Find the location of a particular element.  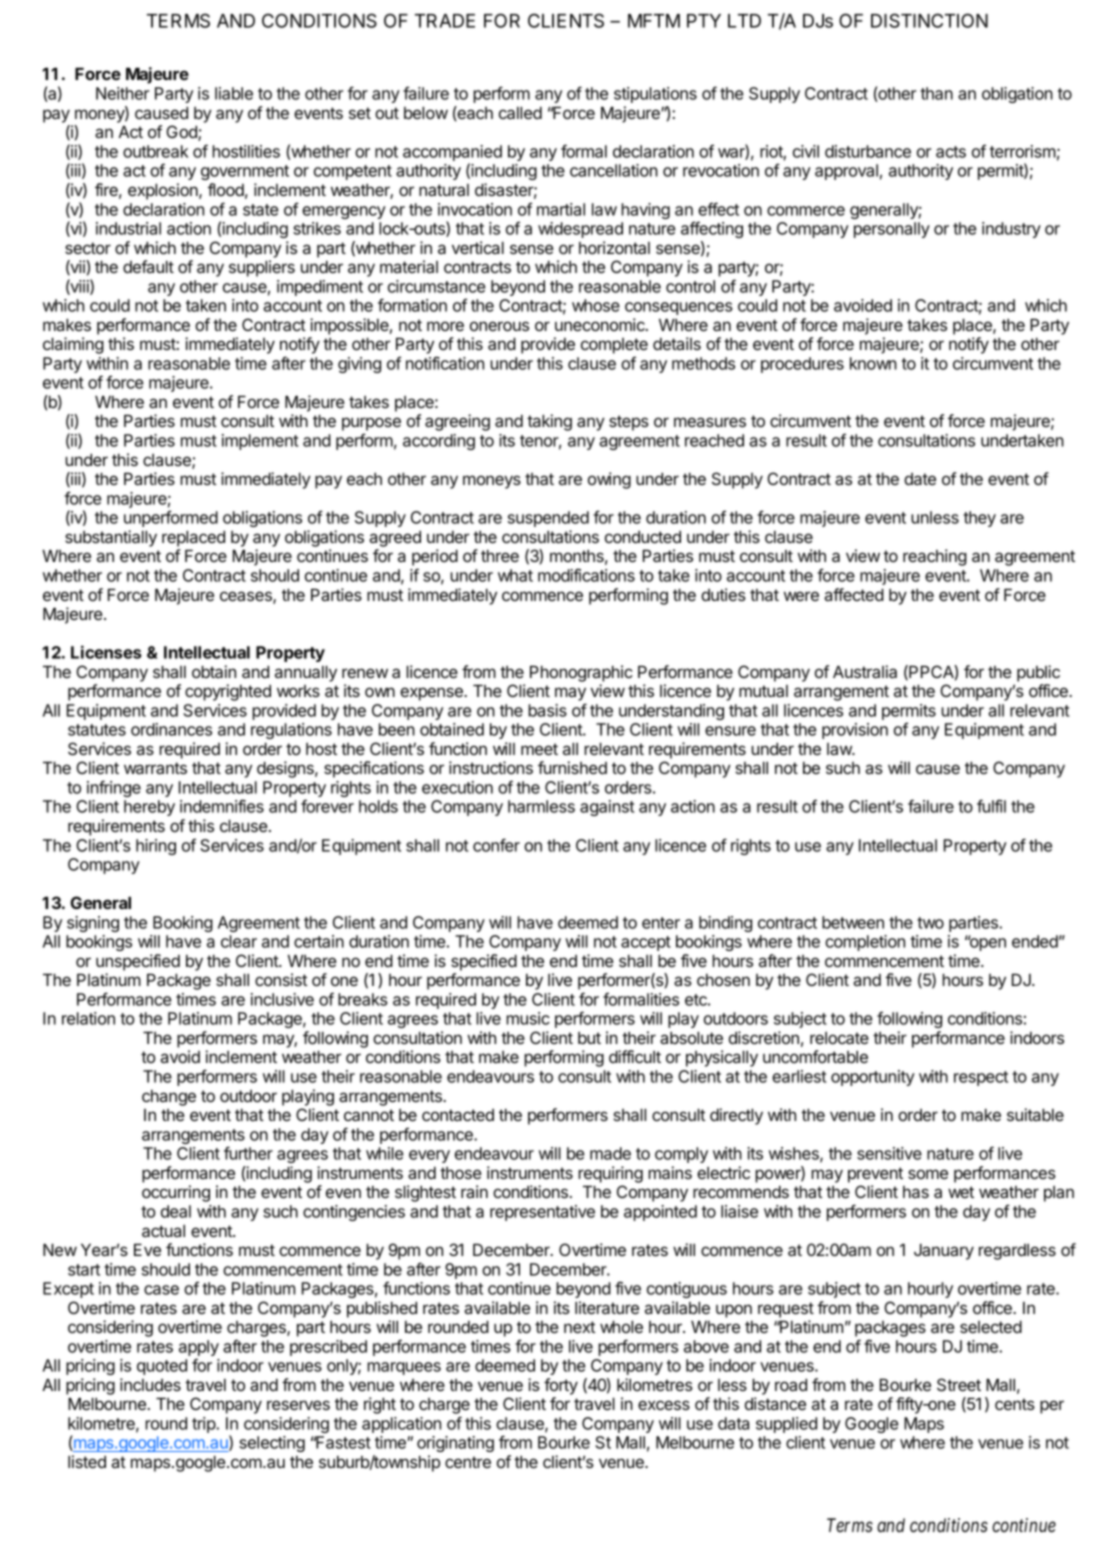

trip is located at coordinates (204, 1425).
